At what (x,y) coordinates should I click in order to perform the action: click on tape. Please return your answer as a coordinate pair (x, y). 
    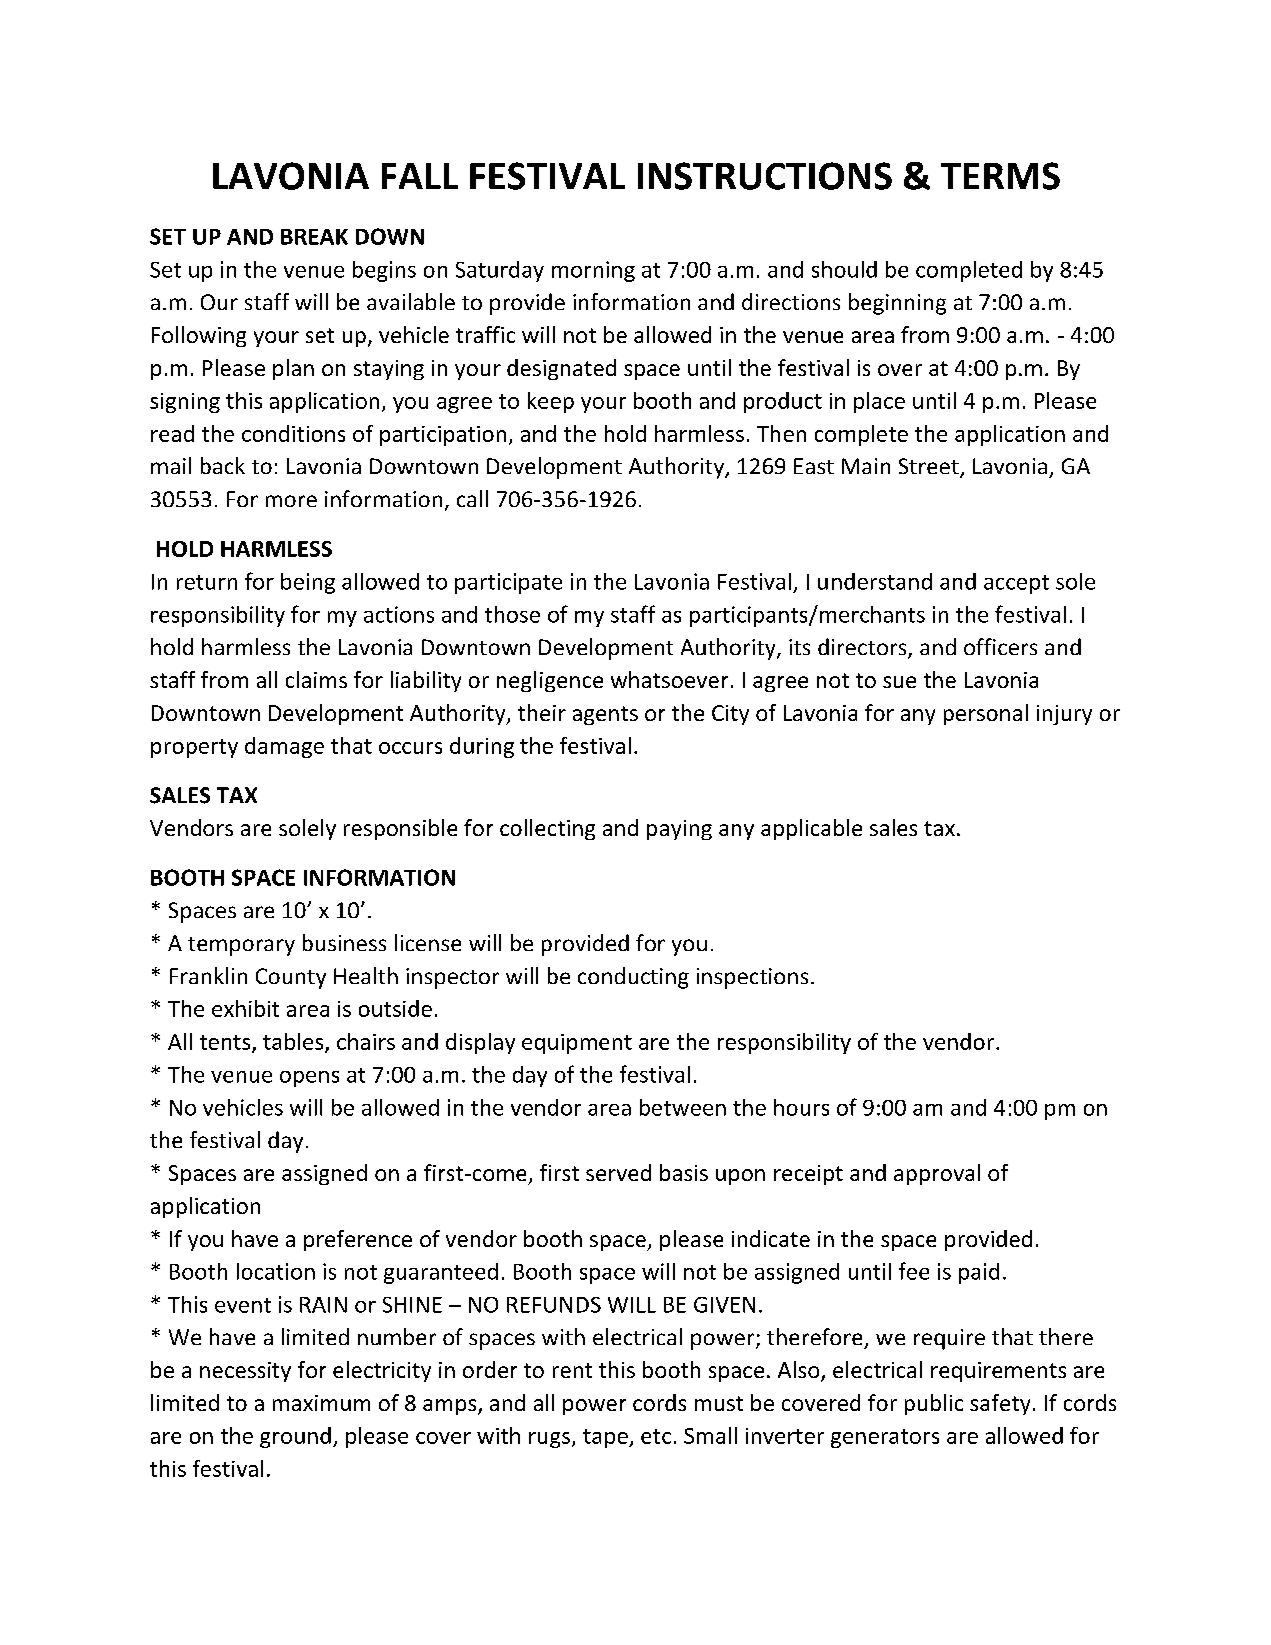
    Looking at the image, I should click on (606, 1438).
